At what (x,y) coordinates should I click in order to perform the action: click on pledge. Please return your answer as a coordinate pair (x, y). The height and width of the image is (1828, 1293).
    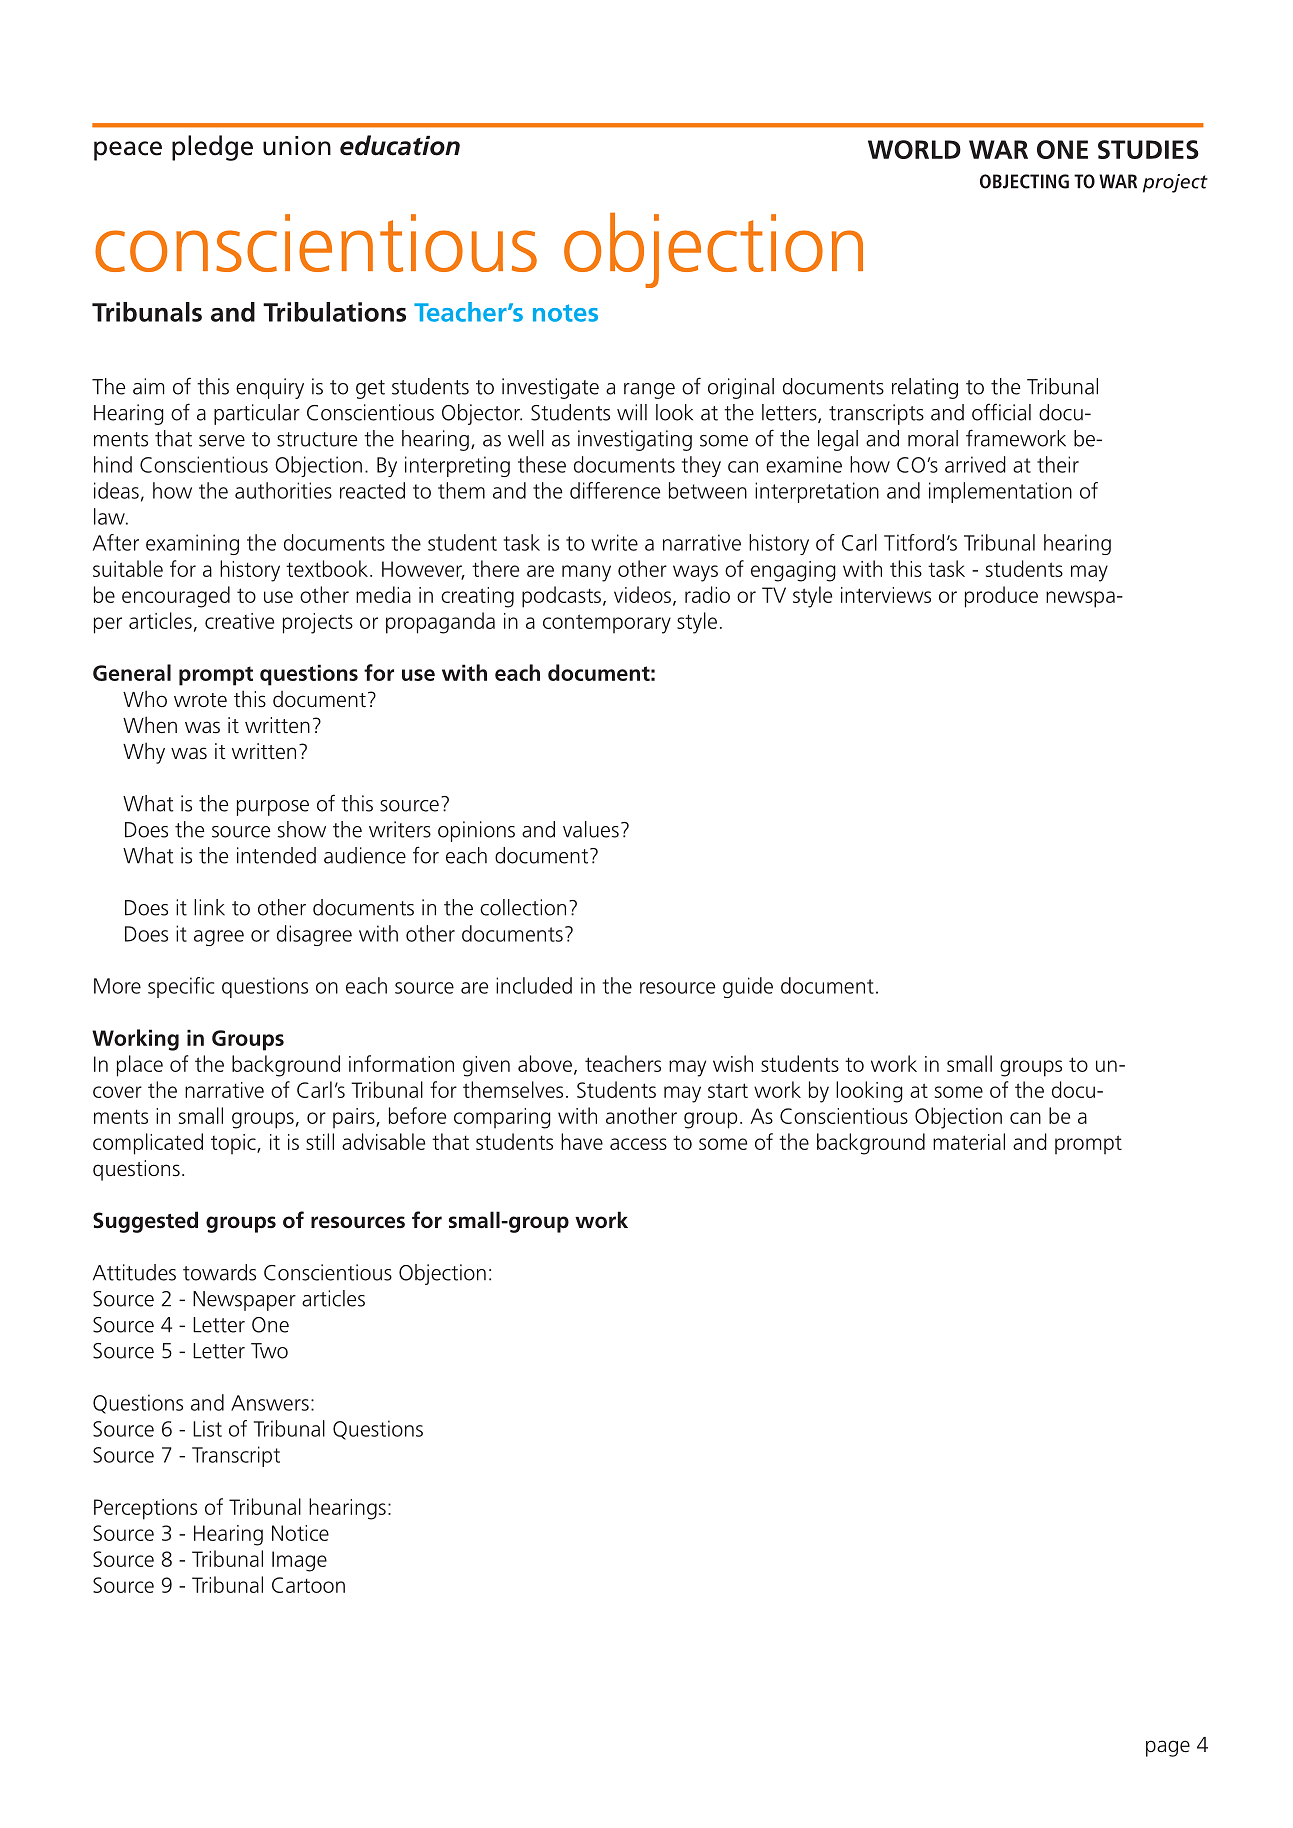
    Looking at the image, I should click on (212, 148).
